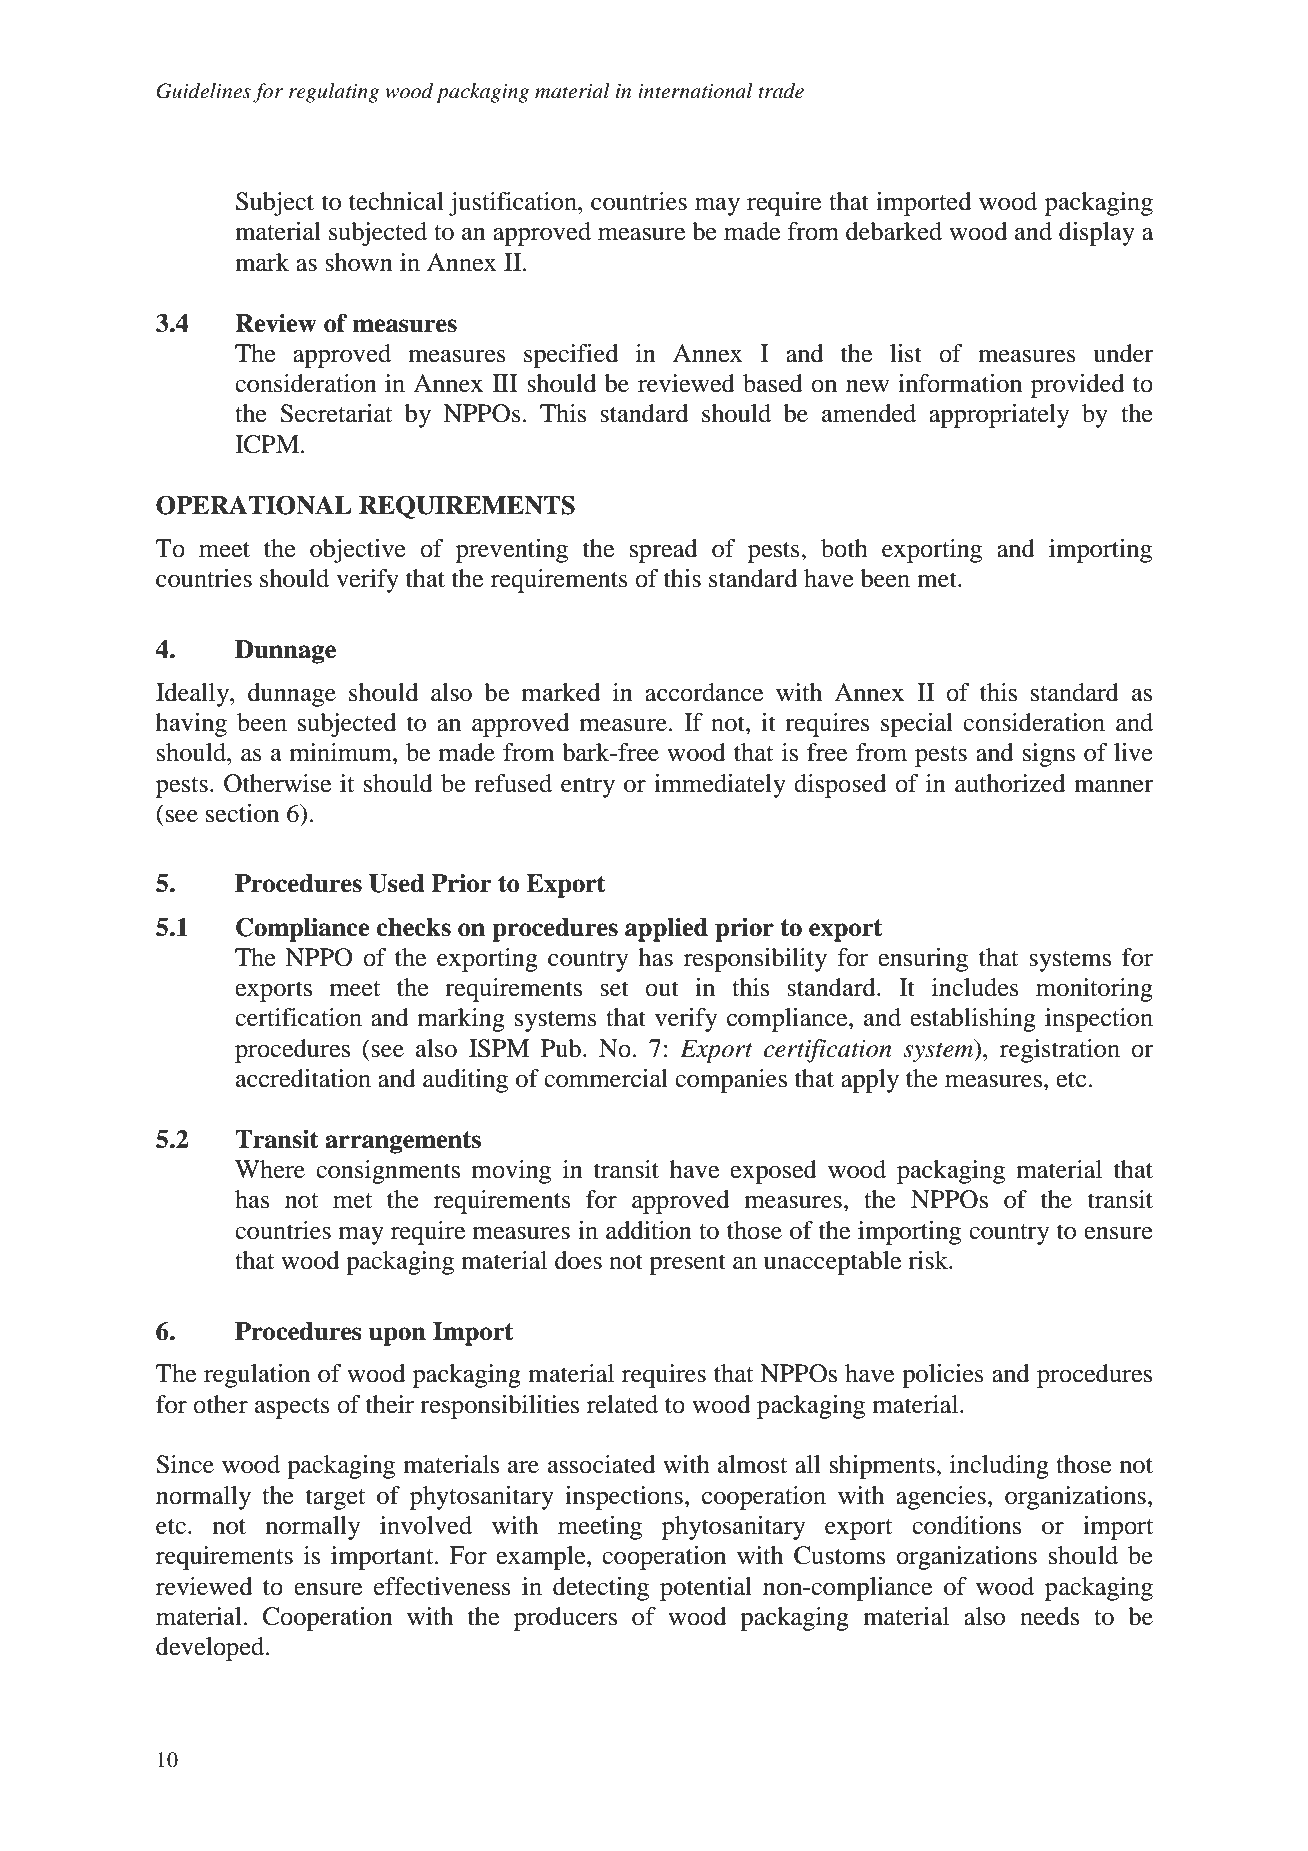  What do you see at coordinates (695, 91) in the image?
I see `international` at bounding box center [695, 91].
